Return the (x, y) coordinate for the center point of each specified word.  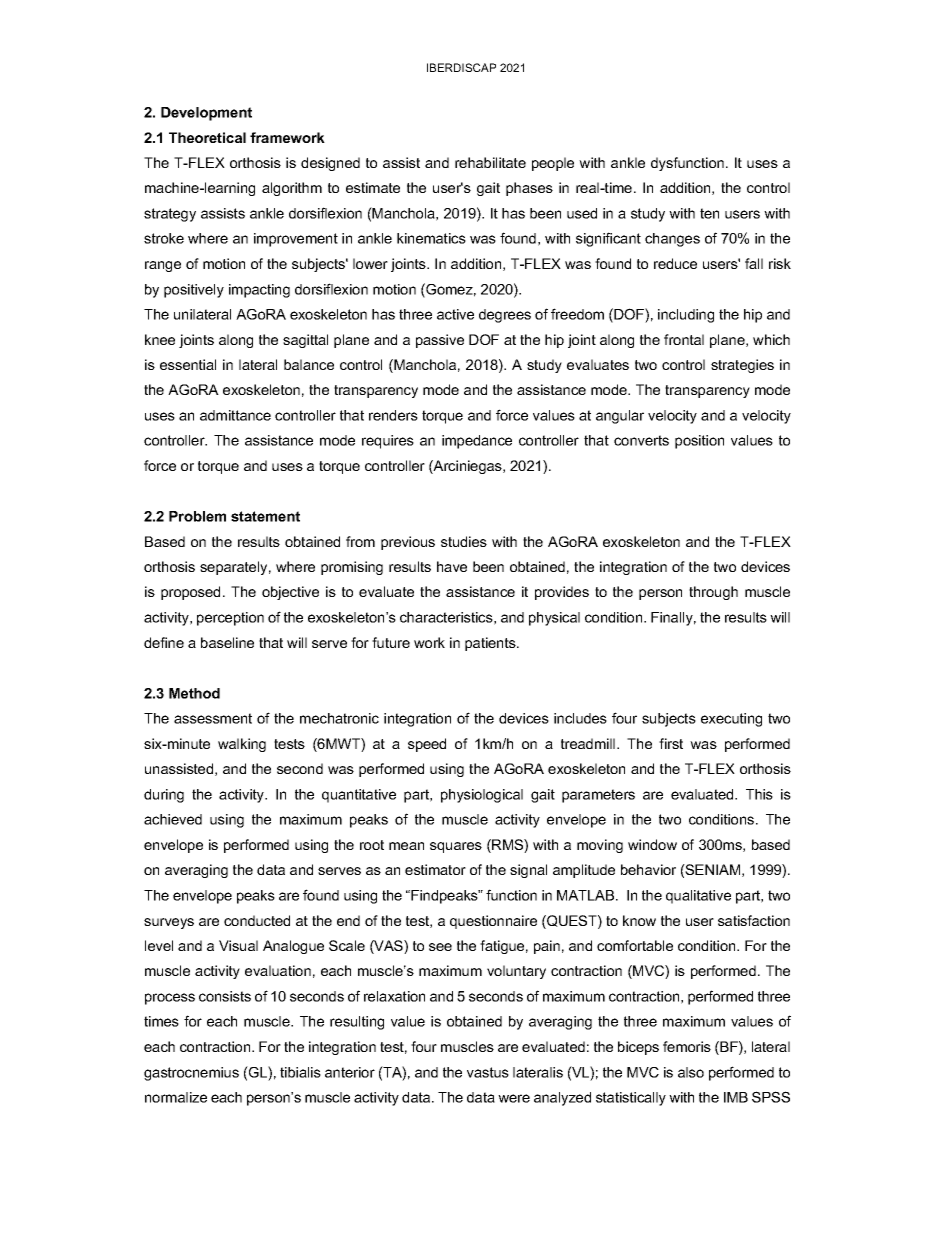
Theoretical (207, 137)
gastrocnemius (191, 1074)
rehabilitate (490, 162)
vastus (488, 1072)
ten (709, 213)
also (691, 1072)
